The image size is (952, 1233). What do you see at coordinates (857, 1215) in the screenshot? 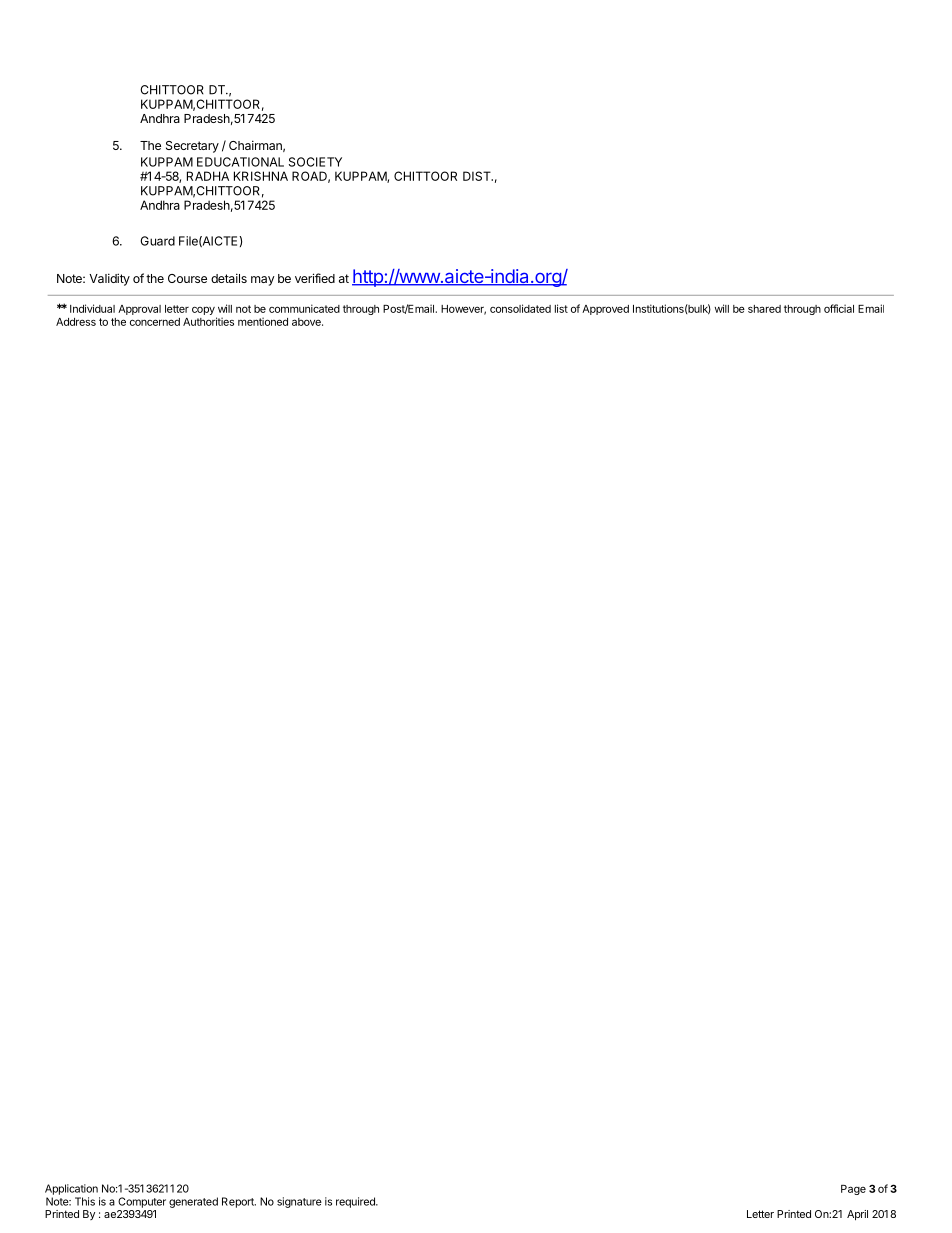
I see `April` at bounding box center [857, 1215].
